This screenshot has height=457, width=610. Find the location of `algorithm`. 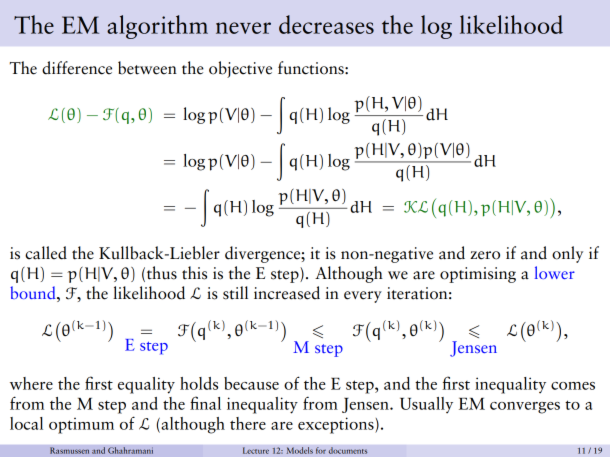

algorithm is located at coordinates (157, 27).
